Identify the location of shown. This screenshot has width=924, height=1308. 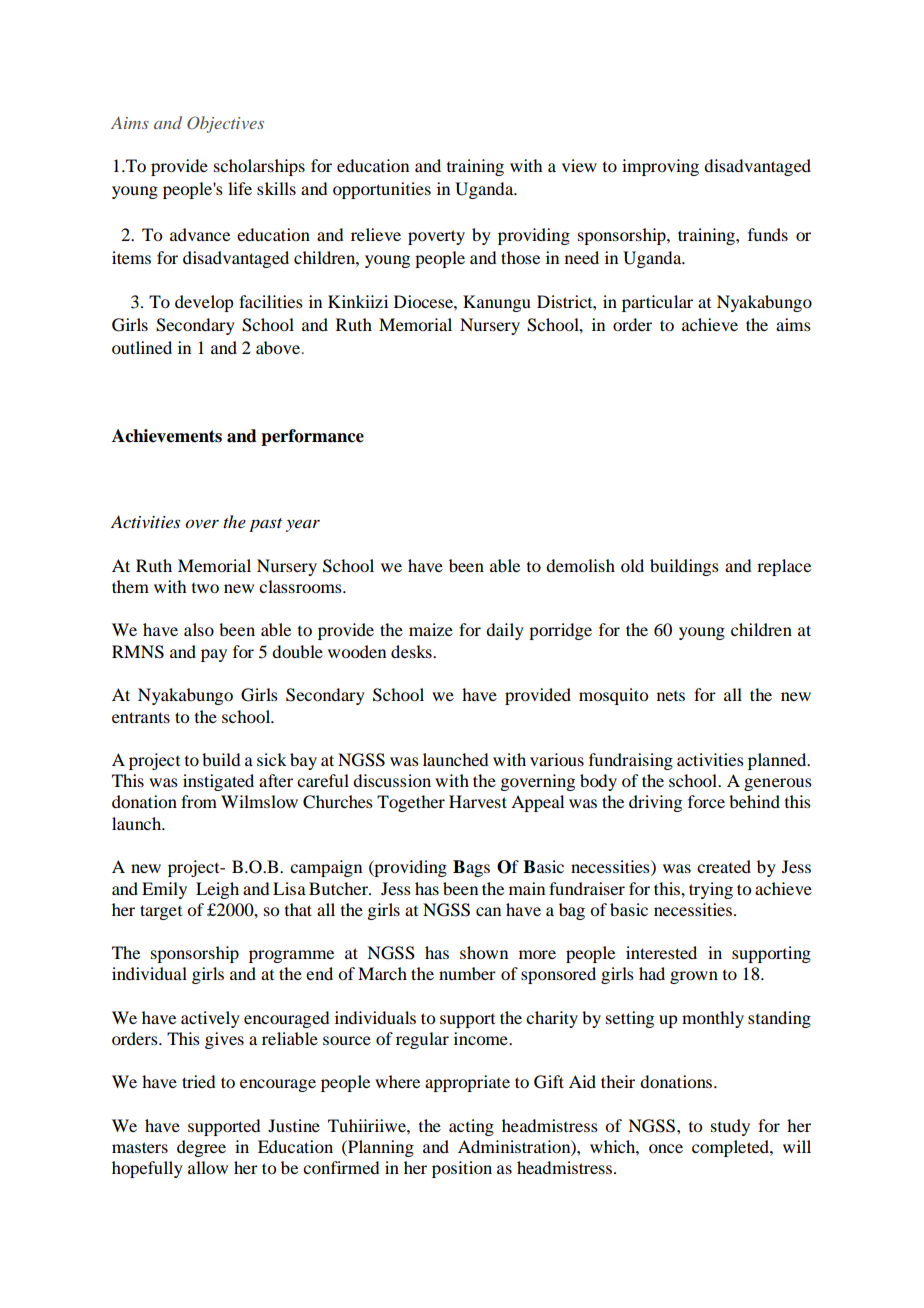
(484, 952).
